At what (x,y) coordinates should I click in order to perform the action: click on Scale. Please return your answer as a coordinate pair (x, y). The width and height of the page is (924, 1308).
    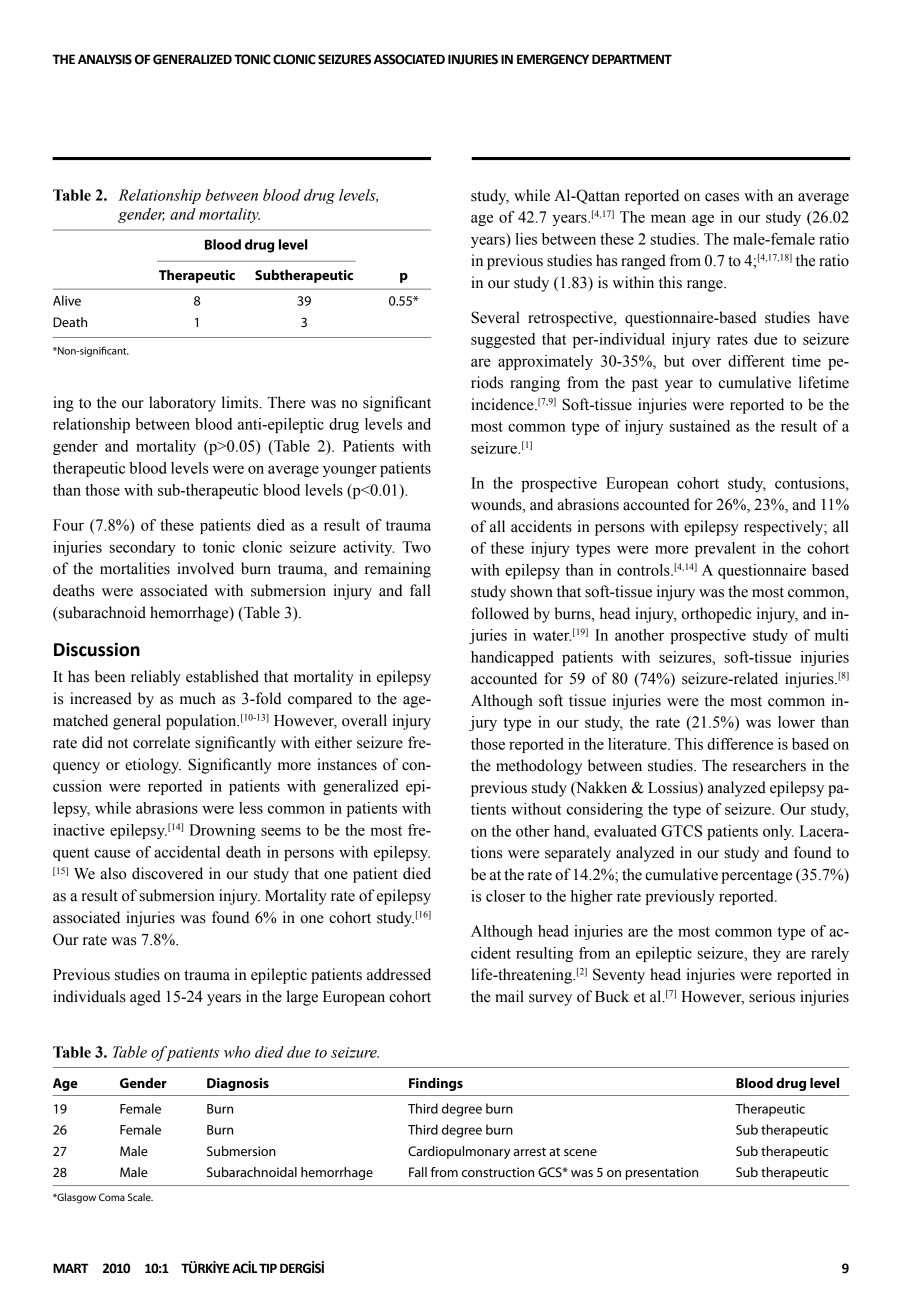
    Looking at the image, I should click on (140, 1197).
